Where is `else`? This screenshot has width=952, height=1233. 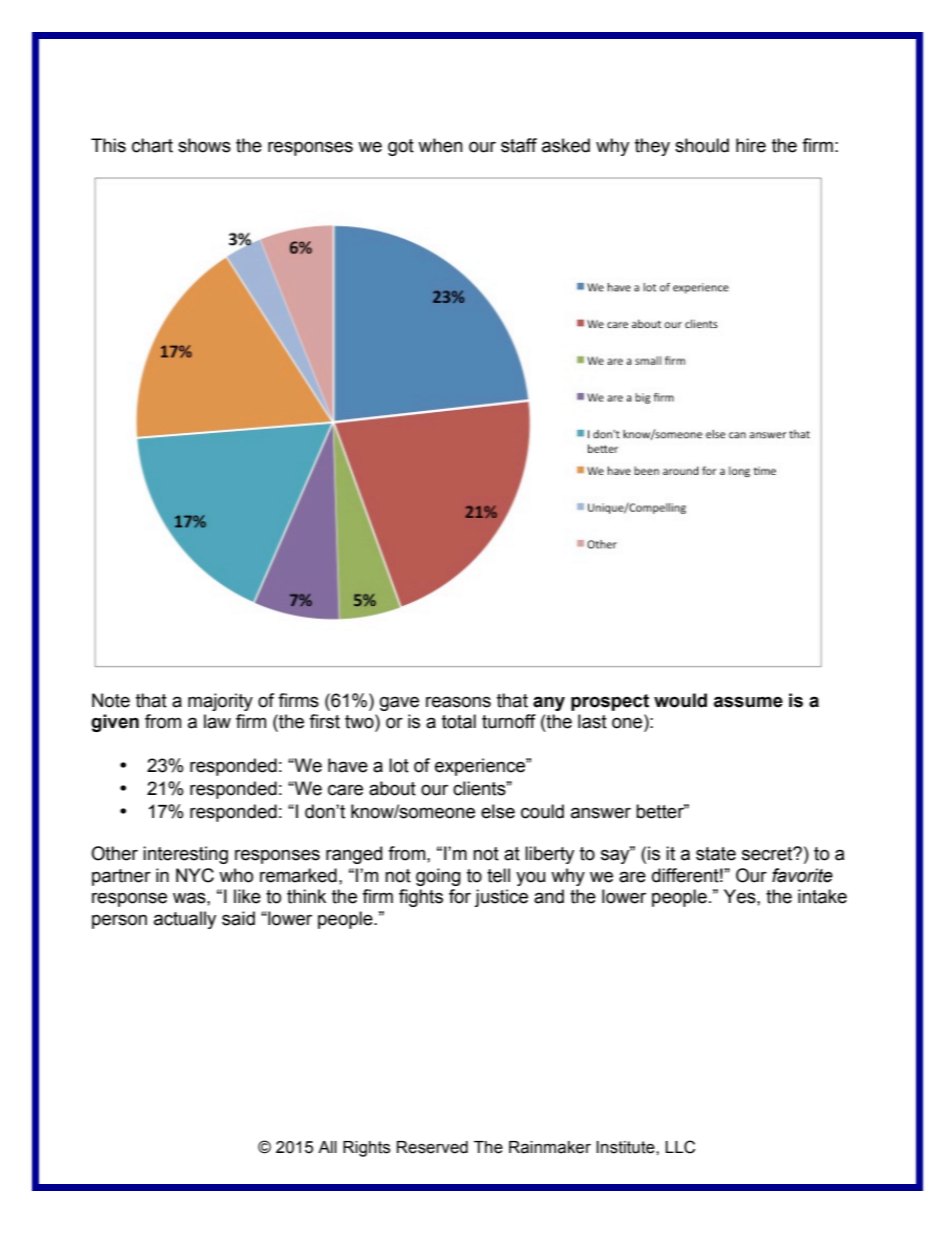 else is located at coordinates (498, 811).
